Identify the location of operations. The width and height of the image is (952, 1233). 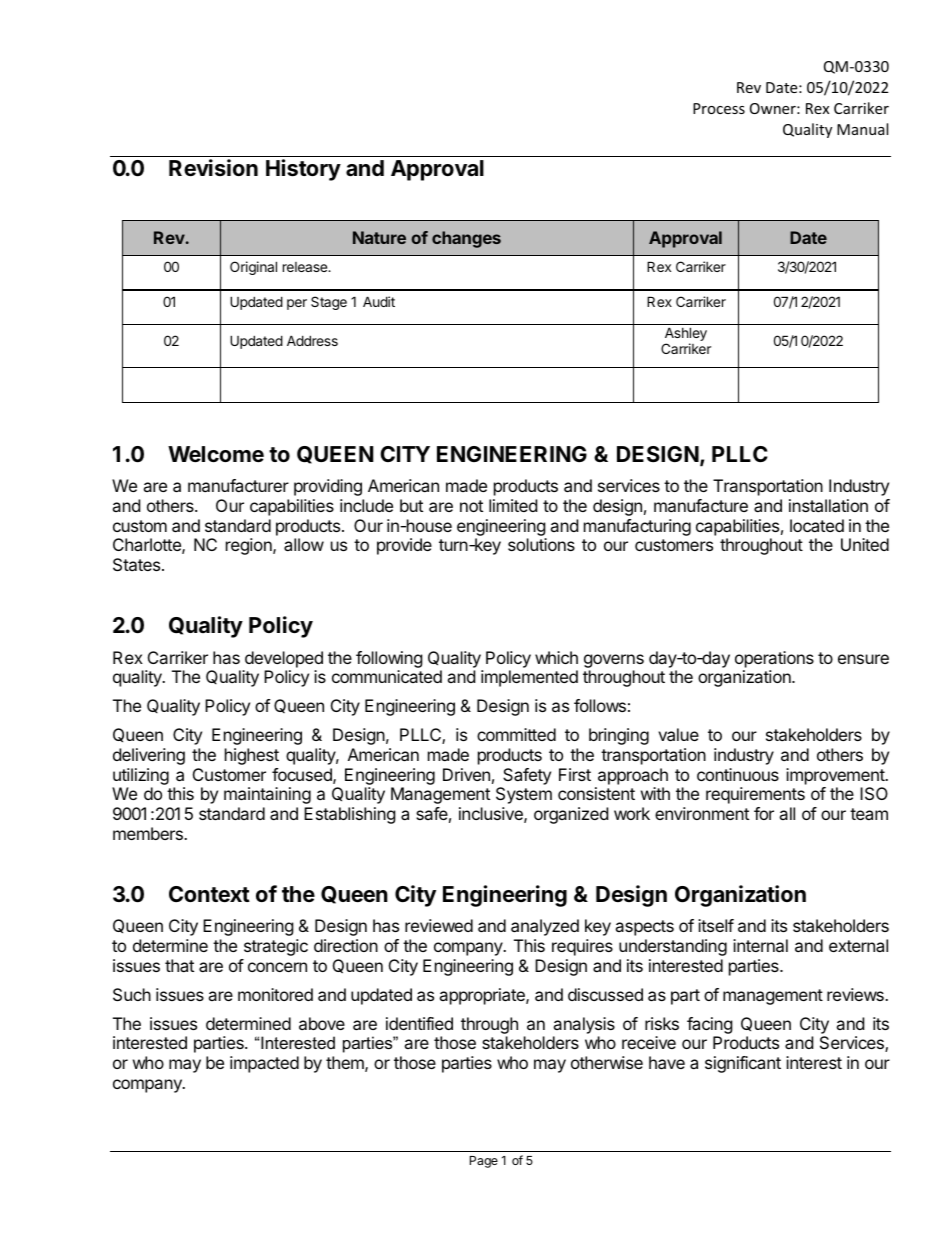
(774, 659).
